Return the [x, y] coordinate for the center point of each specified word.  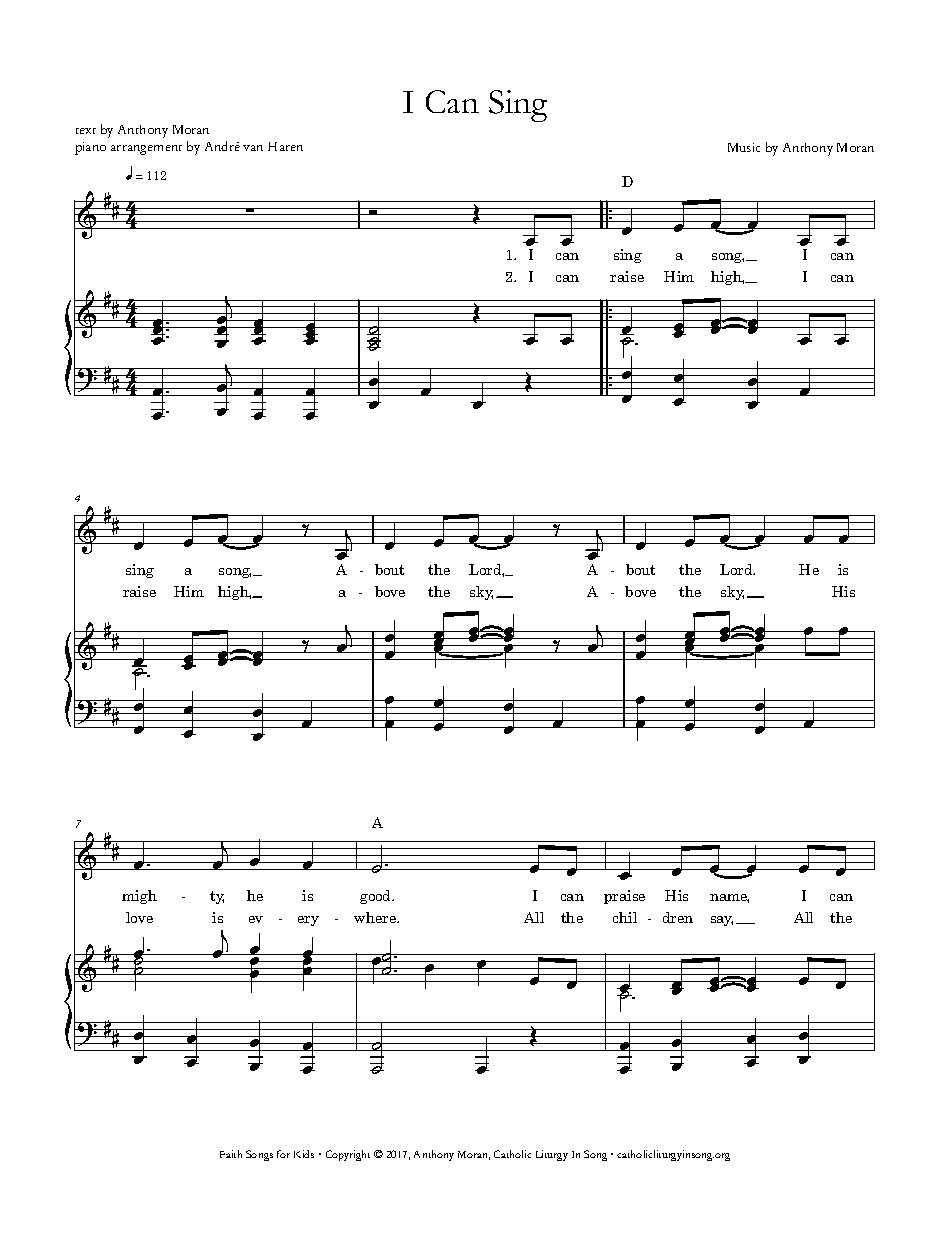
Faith [231, 1154]
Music [744, 147]
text [86, 131]
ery [308, 921]
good [376, 897]
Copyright [348, 1155]
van [253, 148]
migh [139, 897]
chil [625, 917]
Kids [304, 1154]
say [722, 921]
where [376, 917]
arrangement [146, 150]
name [729, 898]
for [283, 1154]
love [139, 917]
